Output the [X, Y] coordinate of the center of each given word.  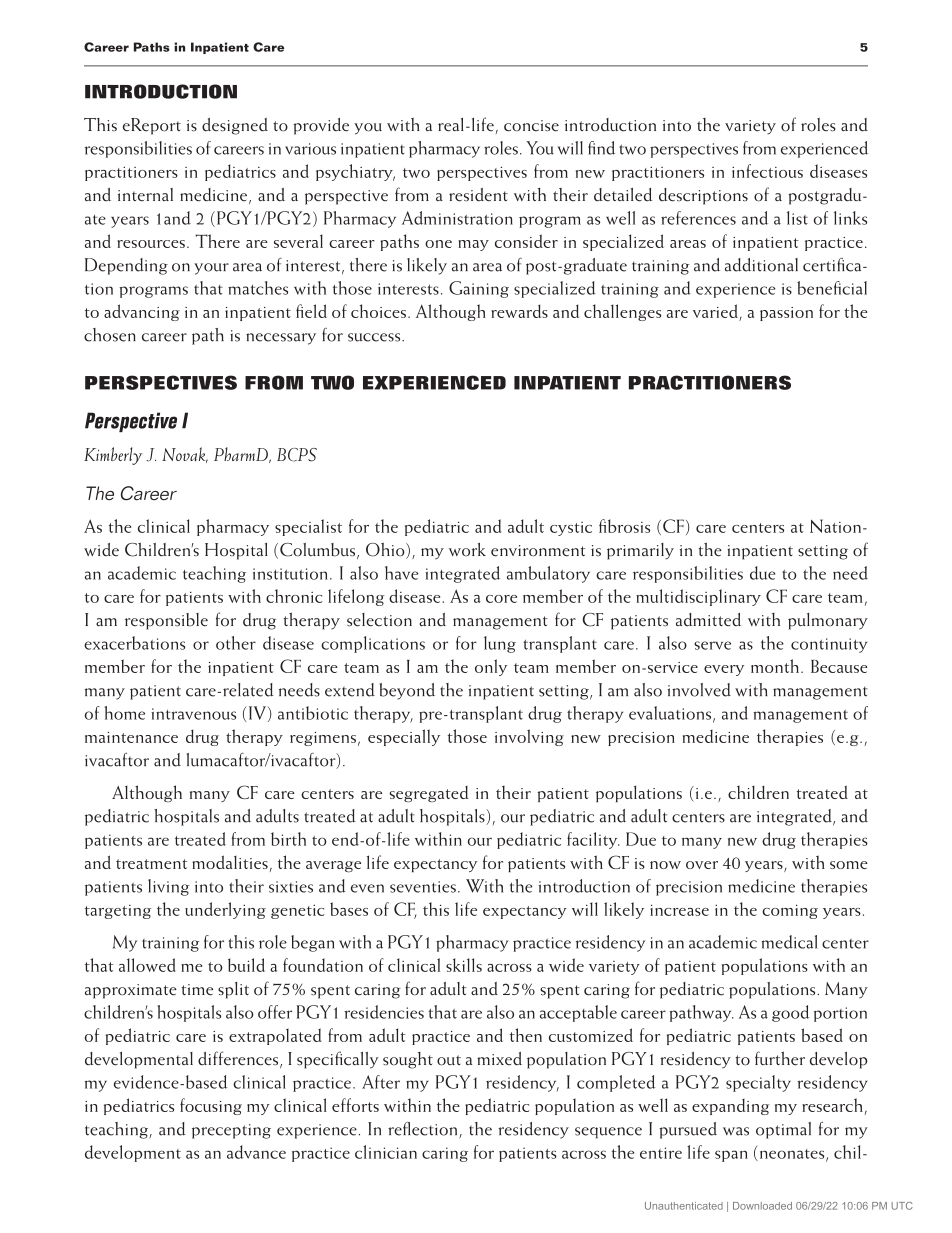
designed [235, 126]
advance [256, 1152]
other [236, 643]
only [491, 667]
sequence [608, 1133]
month [775, 666]
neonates [792, 1155]
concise [531, 126]
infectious [767, 171]
